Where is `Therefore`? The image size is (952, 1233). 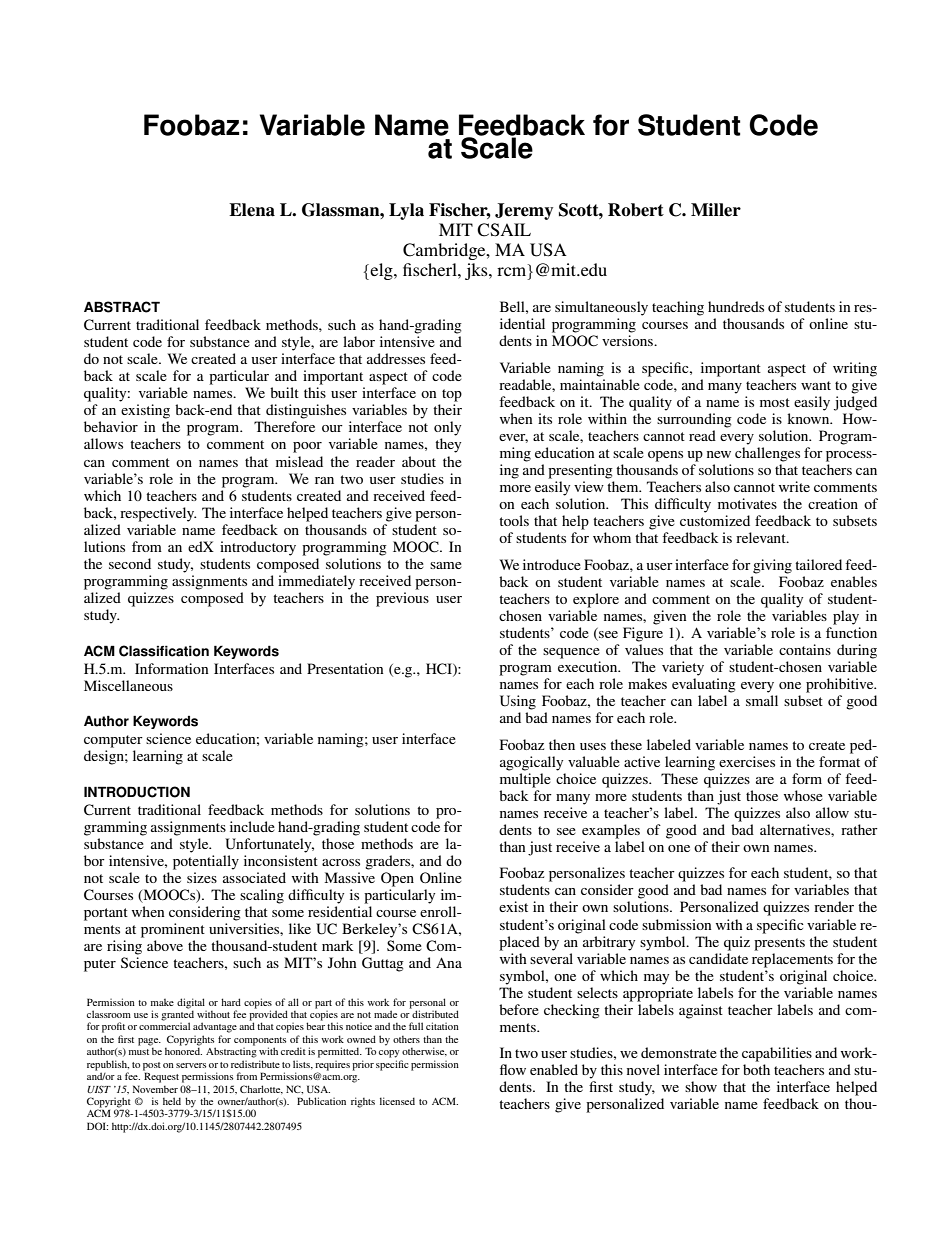 Therefore is located at coordinates (284, 426).
